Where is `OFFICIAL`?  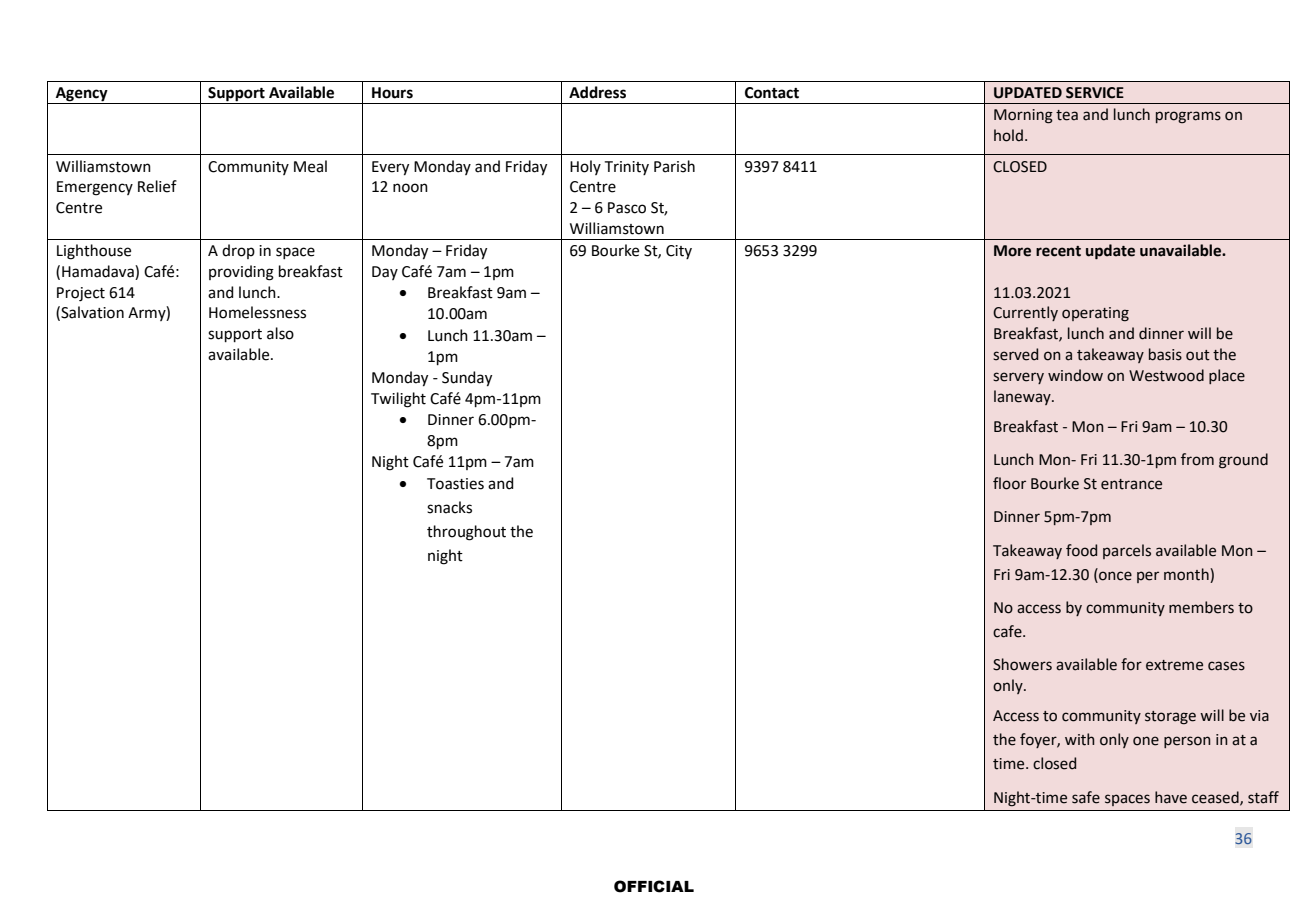 OFFICIAL is located at coordinates (654, 886).
